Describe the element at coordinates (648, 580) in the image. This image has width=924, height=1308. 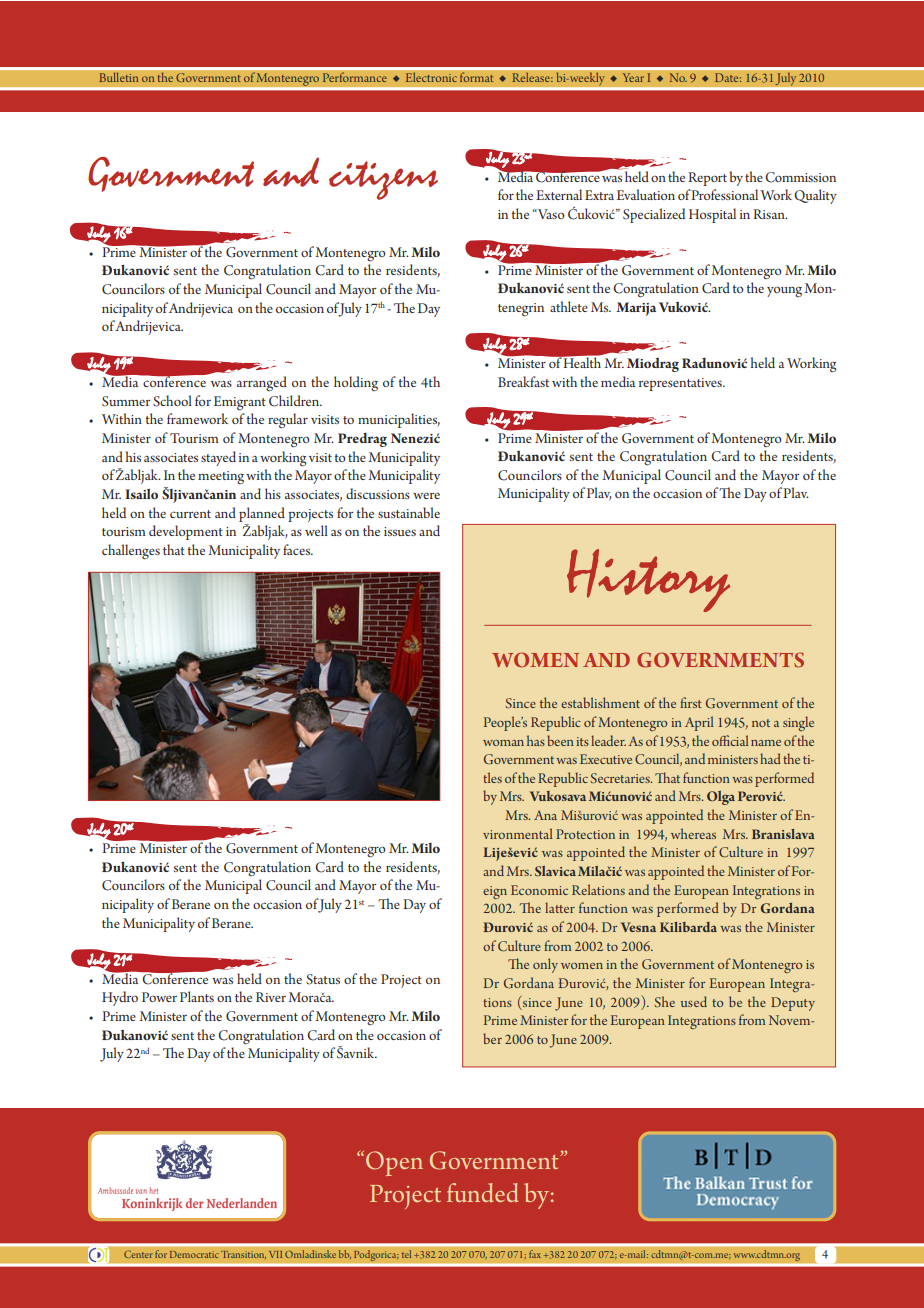
I see `History` at that location.
